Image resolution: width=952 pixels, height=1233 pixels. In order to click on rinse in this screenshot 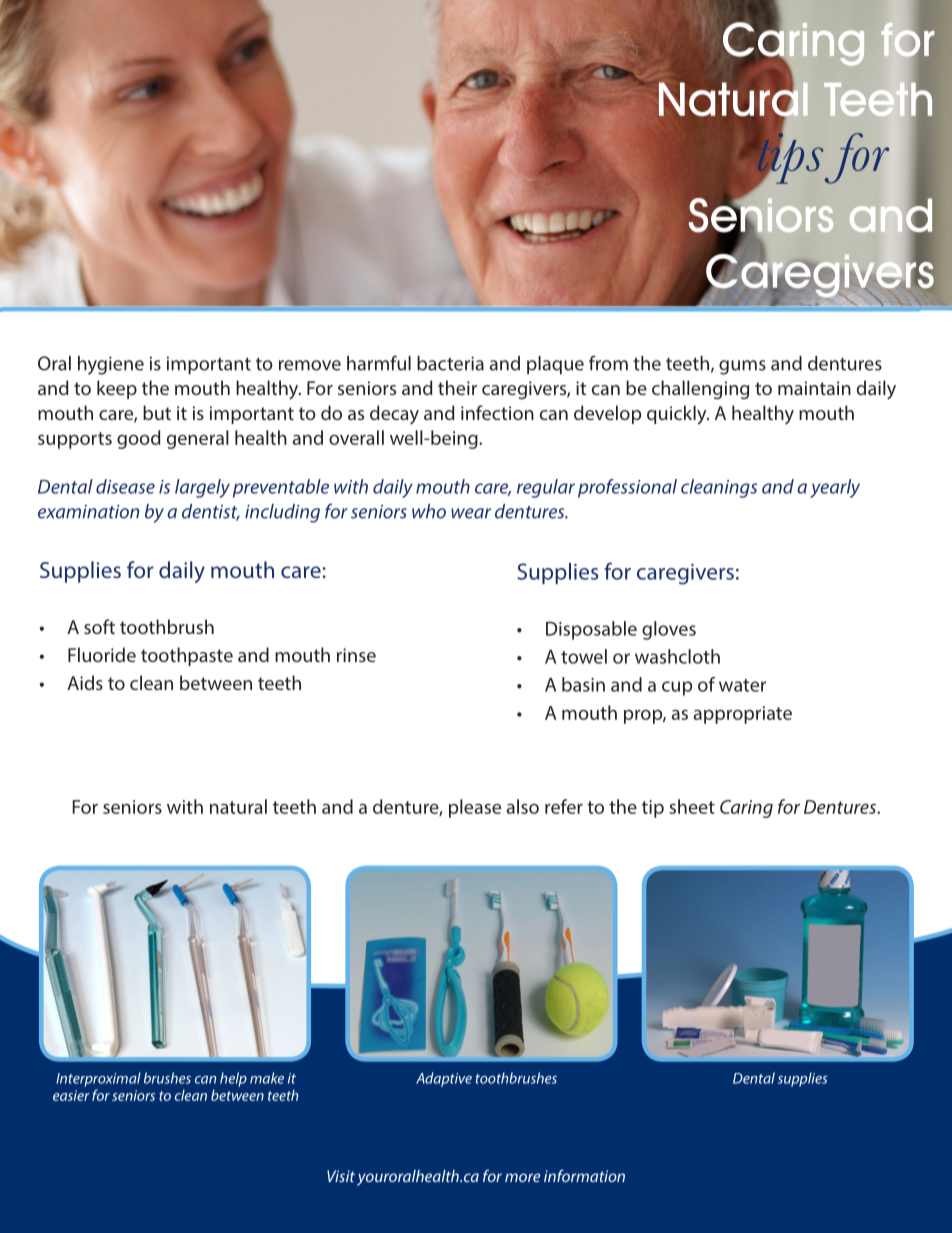, I will do `click(356, 655)`.
